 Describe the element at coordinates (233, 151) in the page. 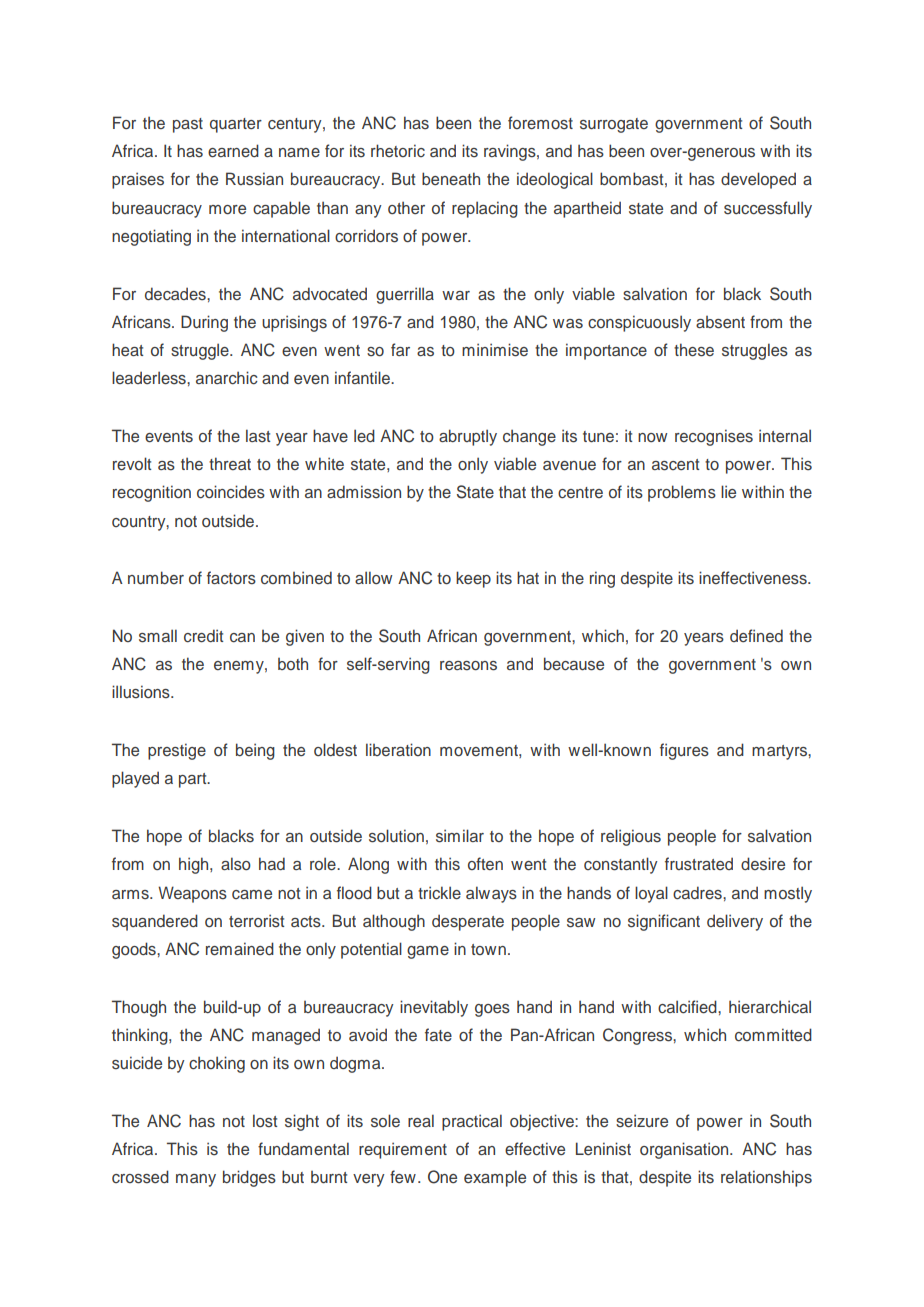

I see `earned` at that location.
